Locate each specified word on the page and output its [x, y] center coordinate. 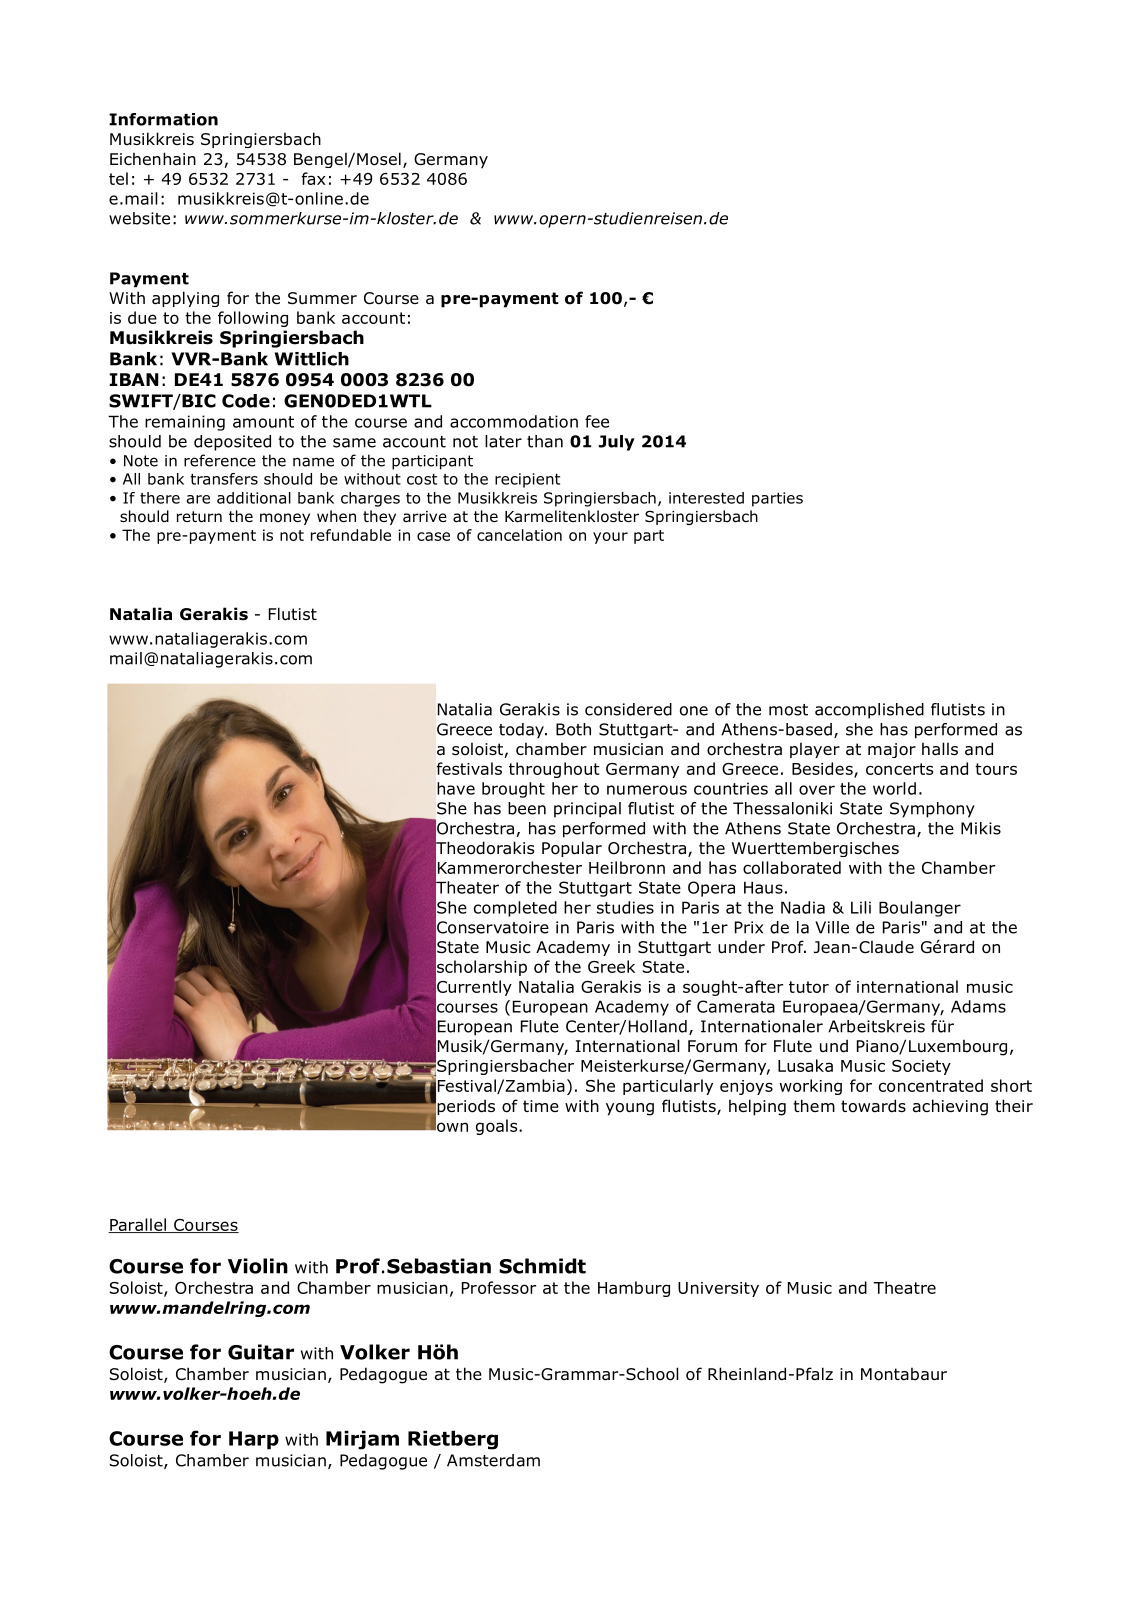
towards [873, 1106]
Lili [861, 907]
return [199, 517]
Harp [254, 1440]
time [541, 1106]
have [456, 788]
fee [597, 421]
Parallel [138, 1225]
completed [515, 909]
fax [313, 178]
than [545, 441]
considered [628, 709]
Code [246, 401]
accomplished [869, 711]
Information [163, 119]
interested [706, 498]
